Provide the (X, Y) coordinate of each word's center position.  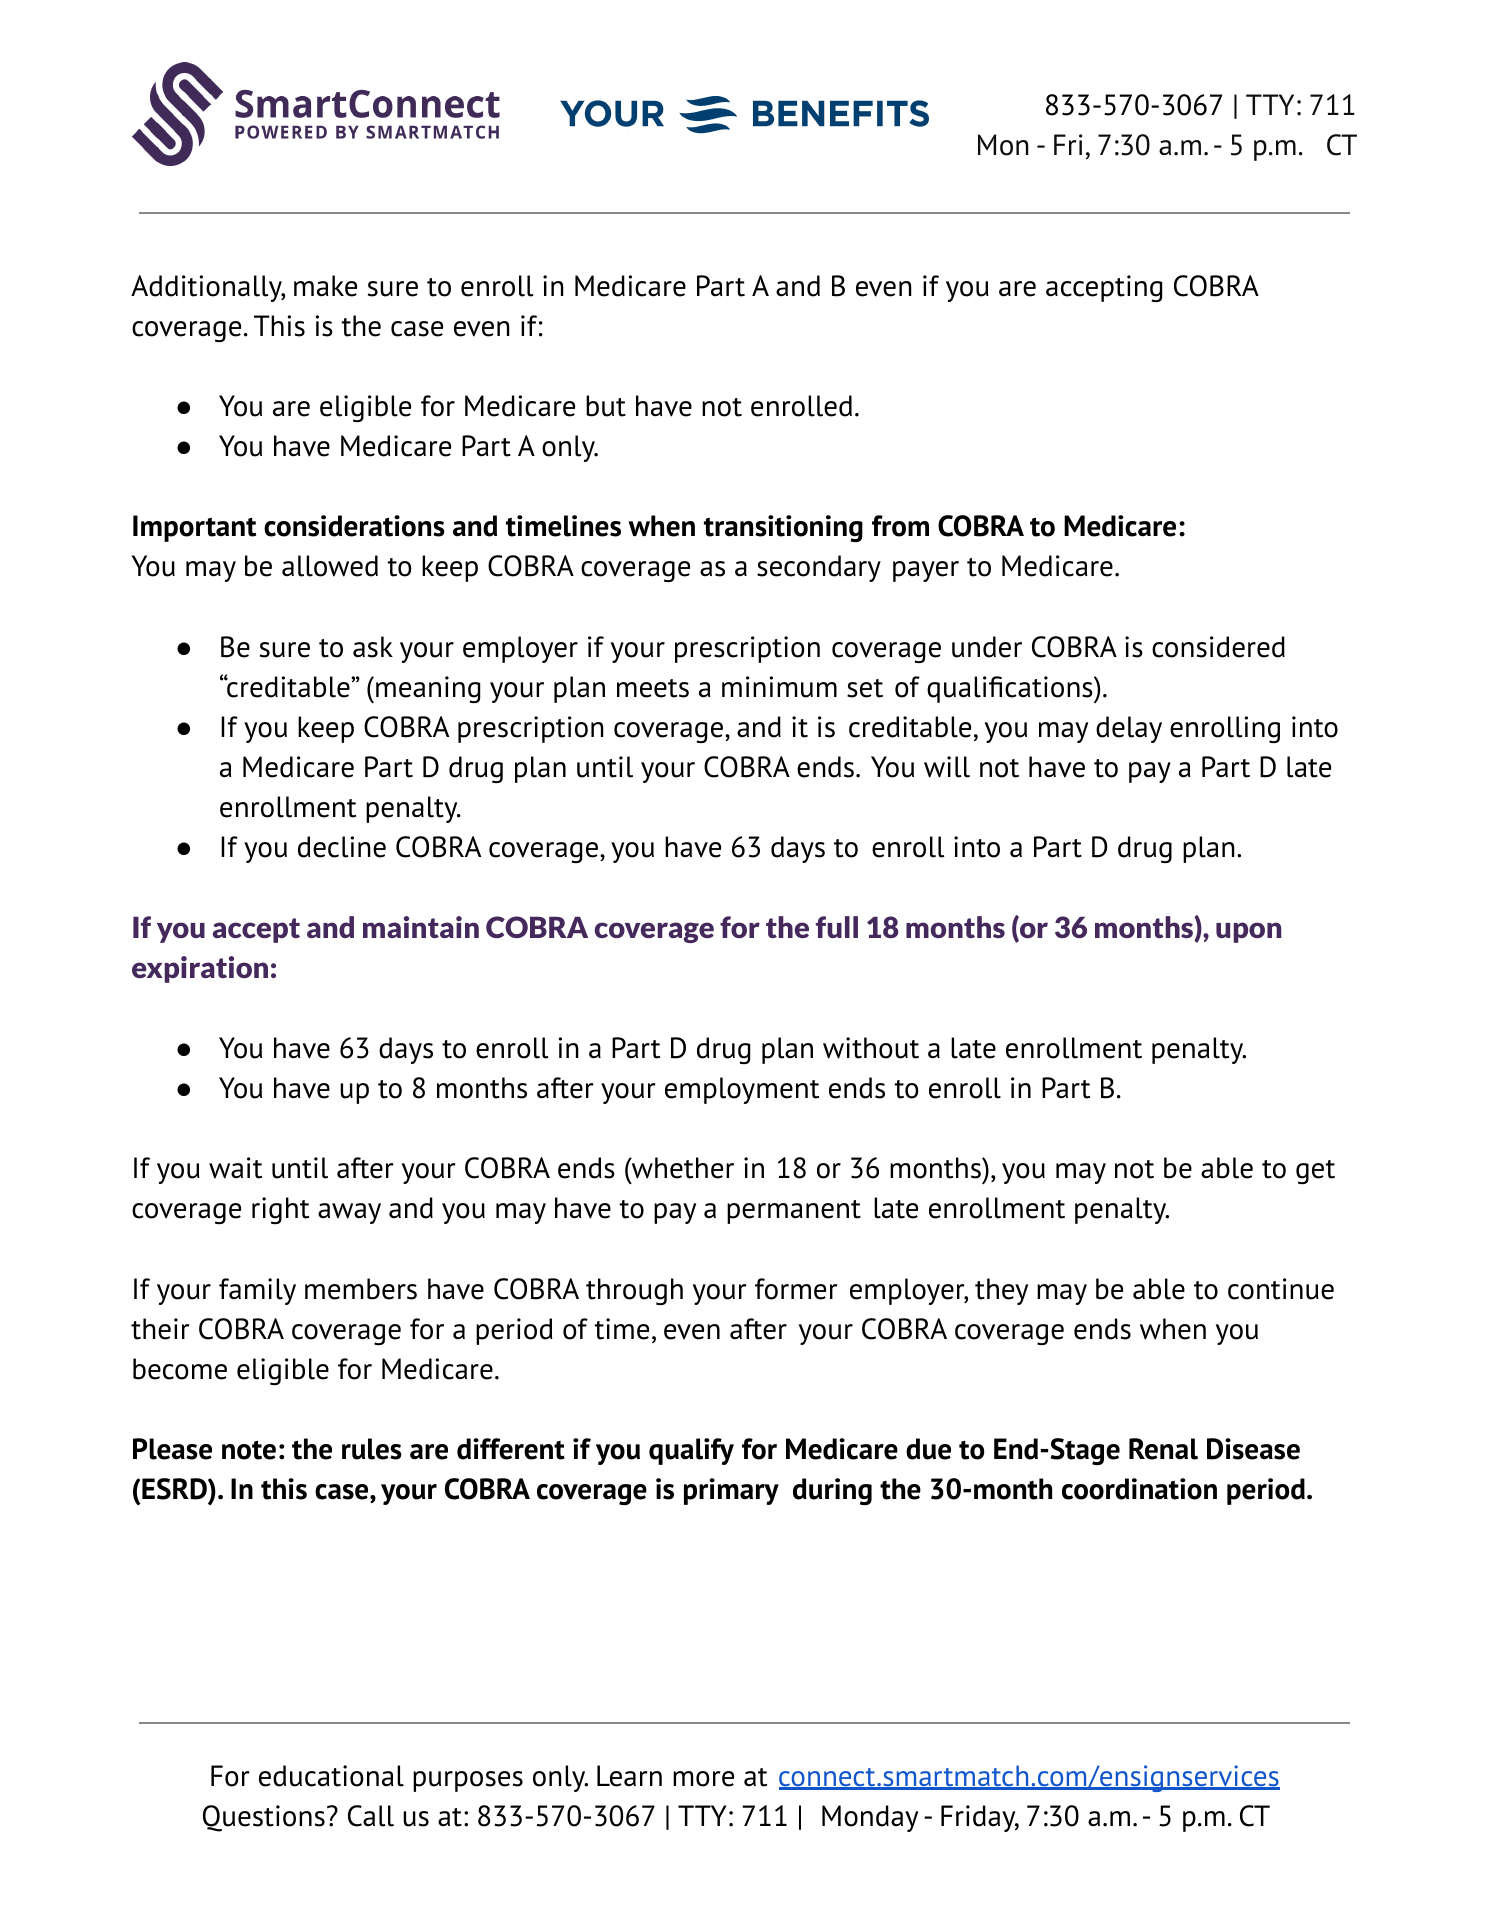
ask (373, 647)
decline (342, 847)
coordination (1139, 1489)
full (837, 927)
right (280, 1210)
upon (1248, 932)
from (900, 526)
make (325, 286)
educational (331, 1776)
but (606, 406)
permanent (794, 1212)
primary (731, 1491)
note (249, 1450)
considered (1218, 647)
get (1315, 1172)
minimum (779, 687)
